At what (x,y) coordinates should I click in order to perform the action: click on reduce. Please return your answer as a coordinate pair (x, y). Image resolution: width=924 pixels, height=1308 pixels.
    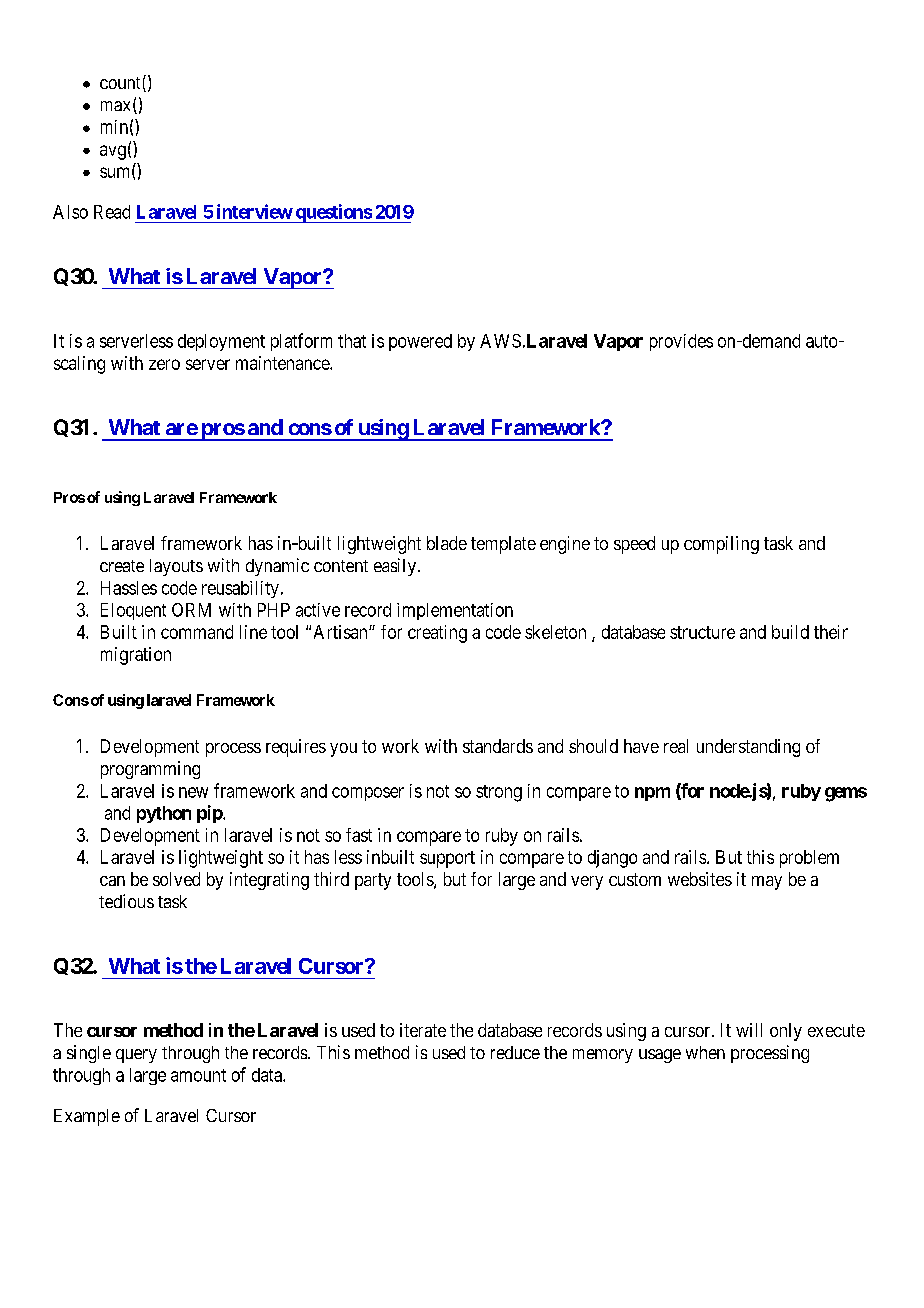
    Looking at the image, I should click on (515, 1052).
